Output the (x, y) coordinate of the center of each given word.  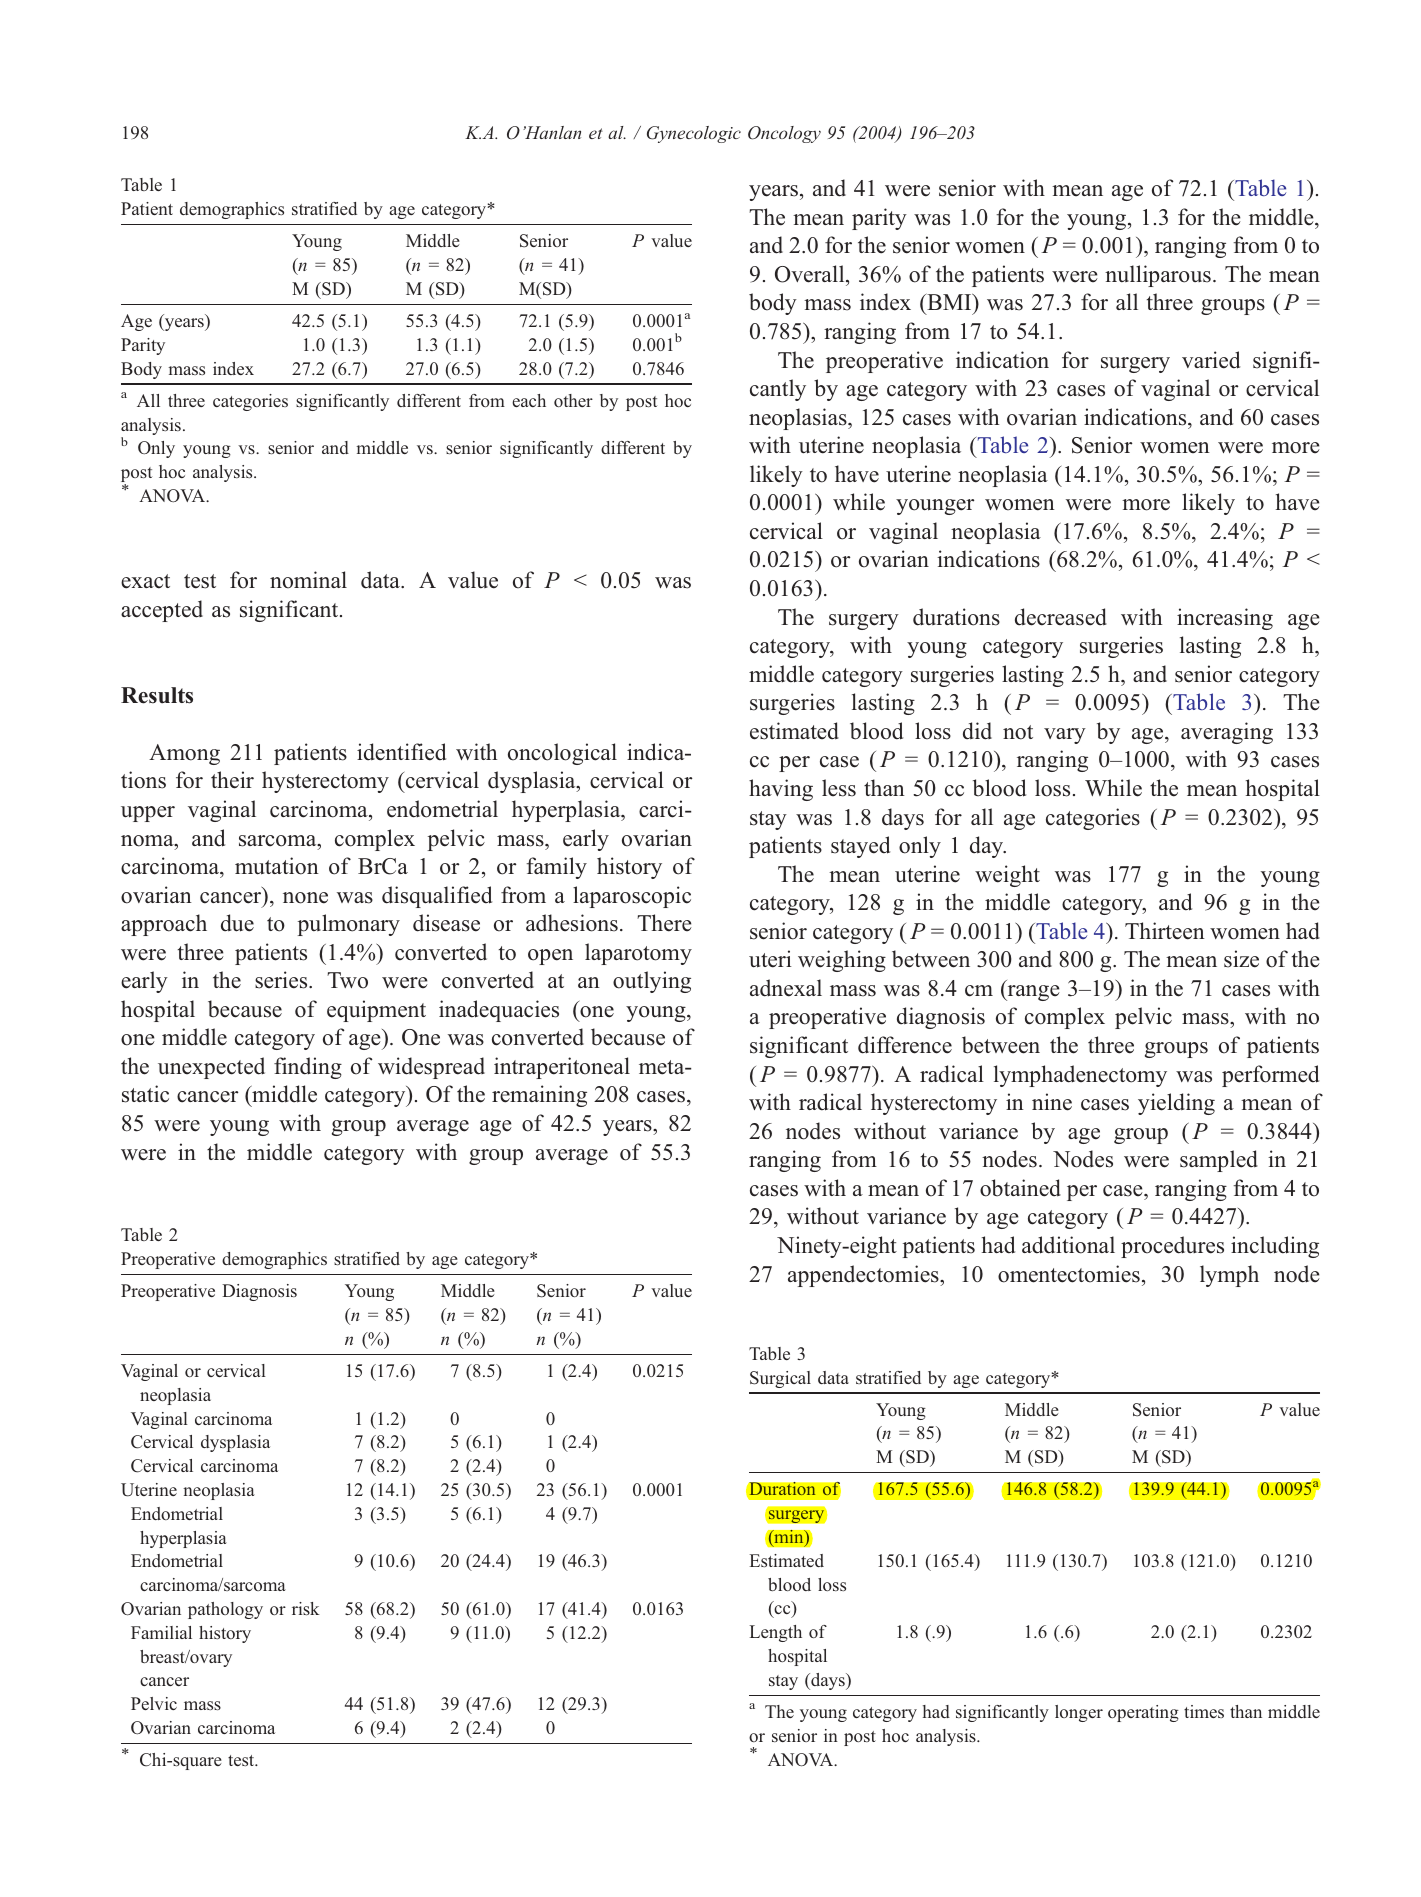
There (664, 923)
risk (306, 1608)
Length (775, 1633)
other (573, 400)
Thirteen (1165, 931)
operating (1143, 1713)
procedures (1172, 1247)
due (237, 923)
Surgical (780, 1379)
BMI (949, 301)
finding (308, 1068)
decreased (1061, 617)
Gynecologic (694, 134)
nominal (308, 580)
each (529, 400)
